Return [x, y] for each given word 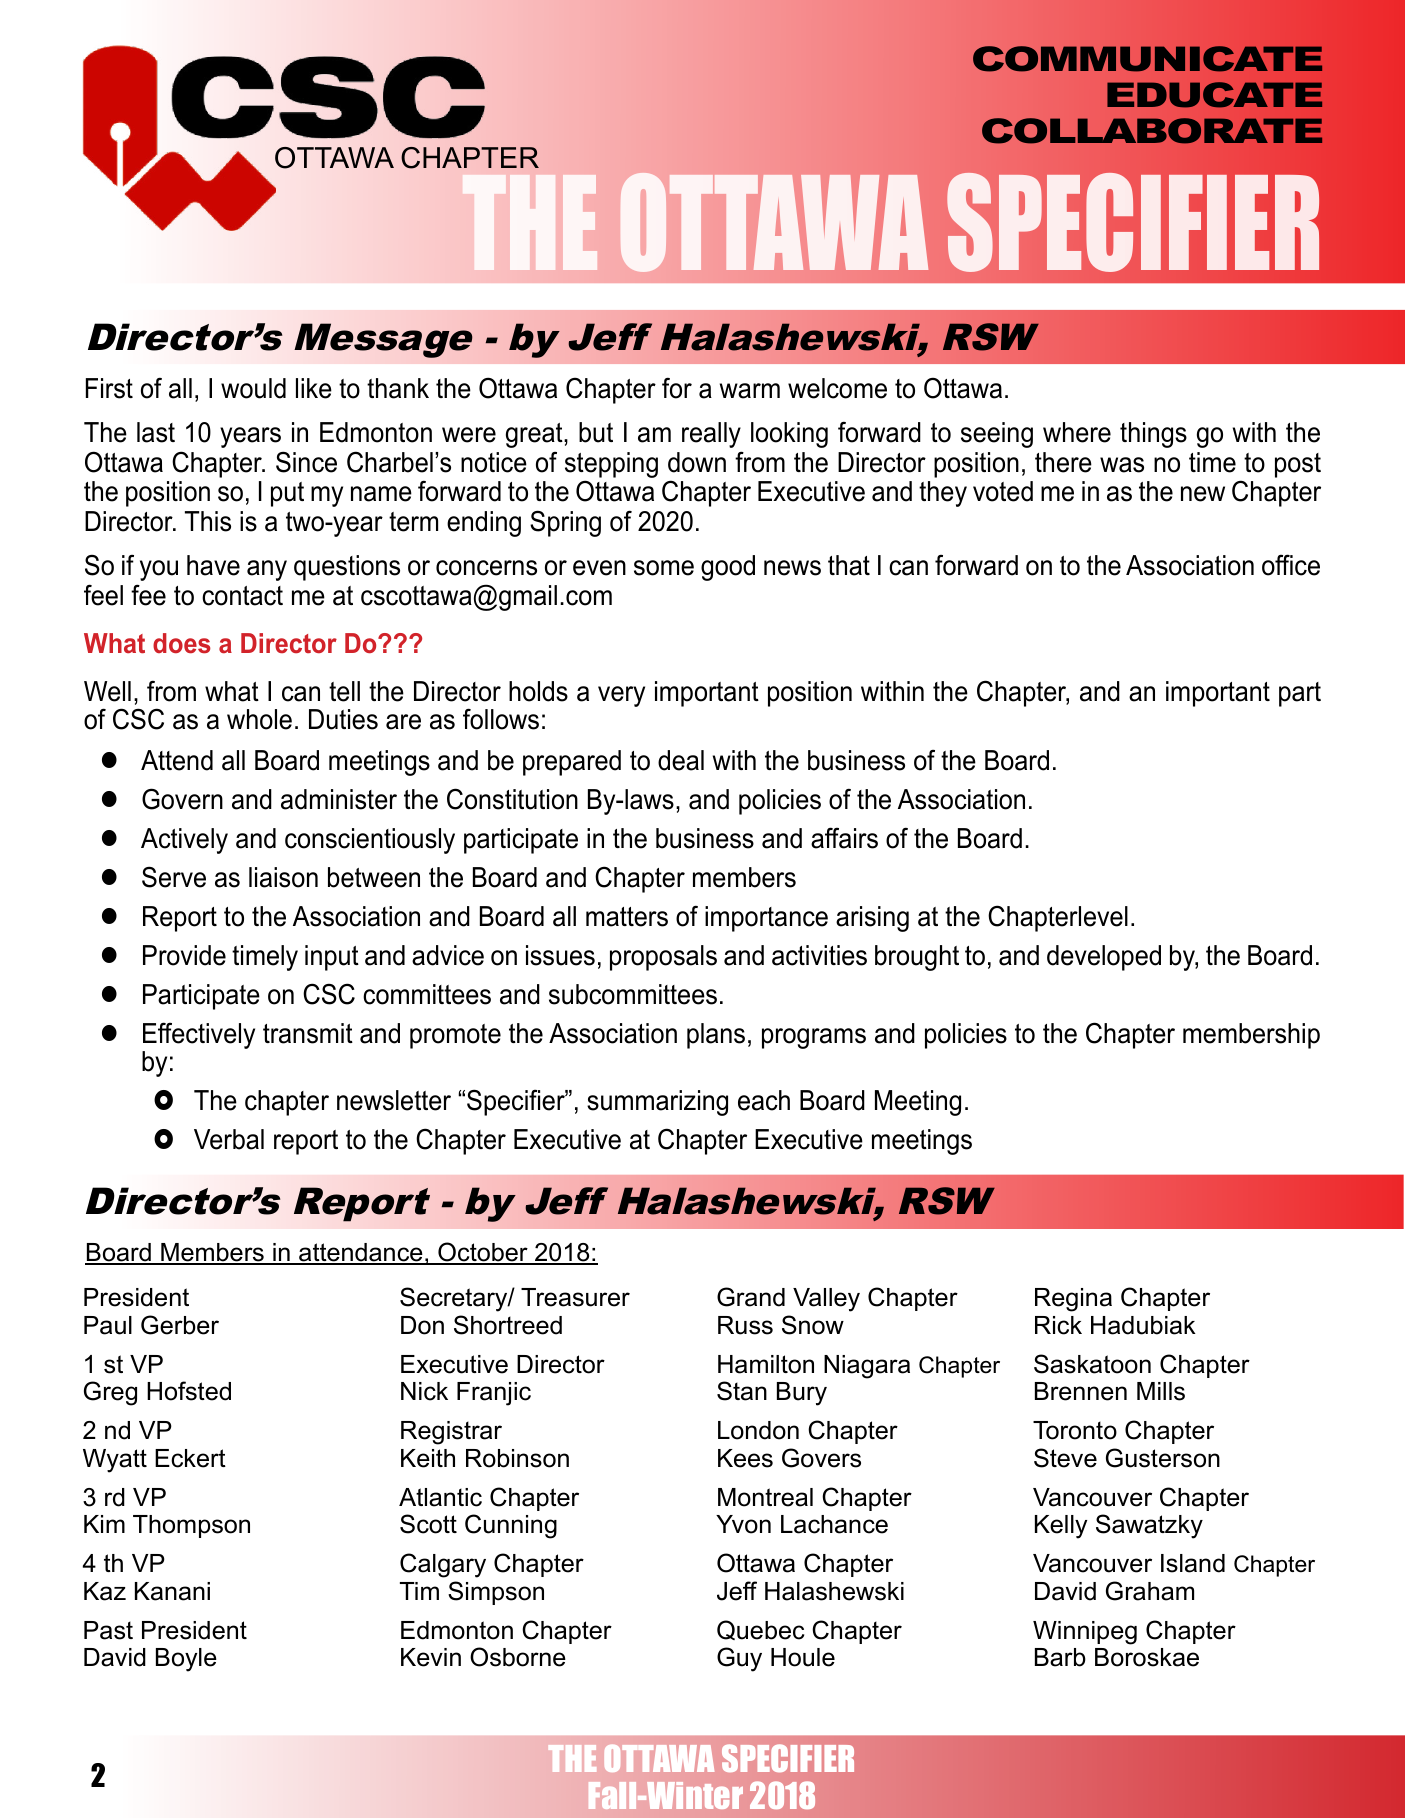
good [728, 568]
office [1291, 565]
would [253, 388]
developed [1104, 958]
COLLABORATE [1152, 131]
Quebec [760, 1630]
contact [242, 596]
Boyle [186, 1660]
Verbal [229, 1139]
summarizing [657, 1103]
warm [750, 391]
